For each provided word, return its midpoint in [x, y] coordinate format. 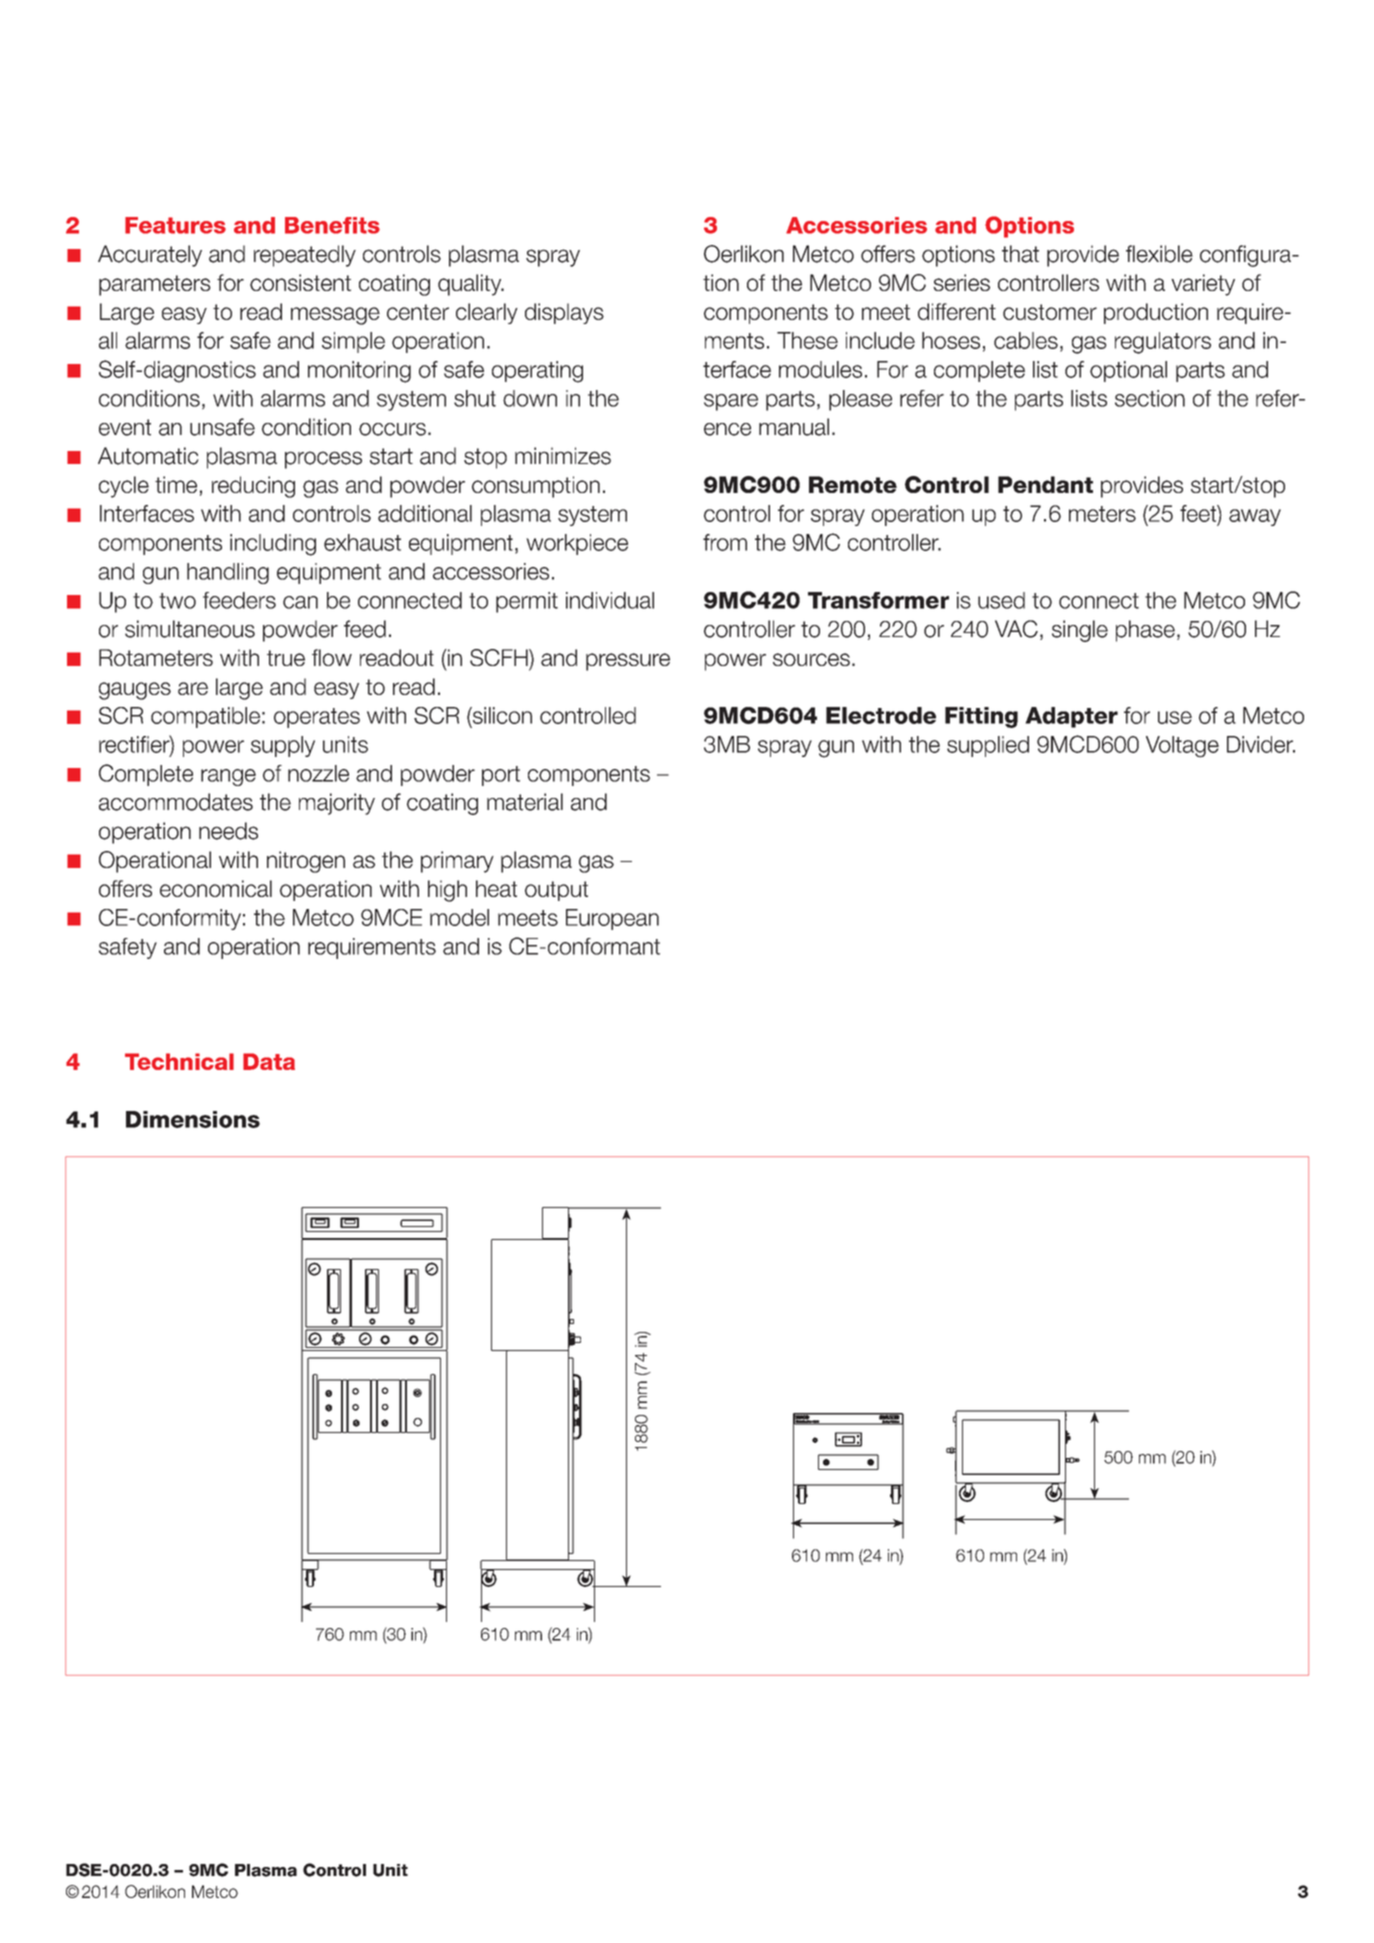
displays [564, 313]
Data [269, 1061]
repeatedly [305, 256]
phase [1145, 631]
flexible [1159, 254]
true [286, 658]
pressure [628, 662]
